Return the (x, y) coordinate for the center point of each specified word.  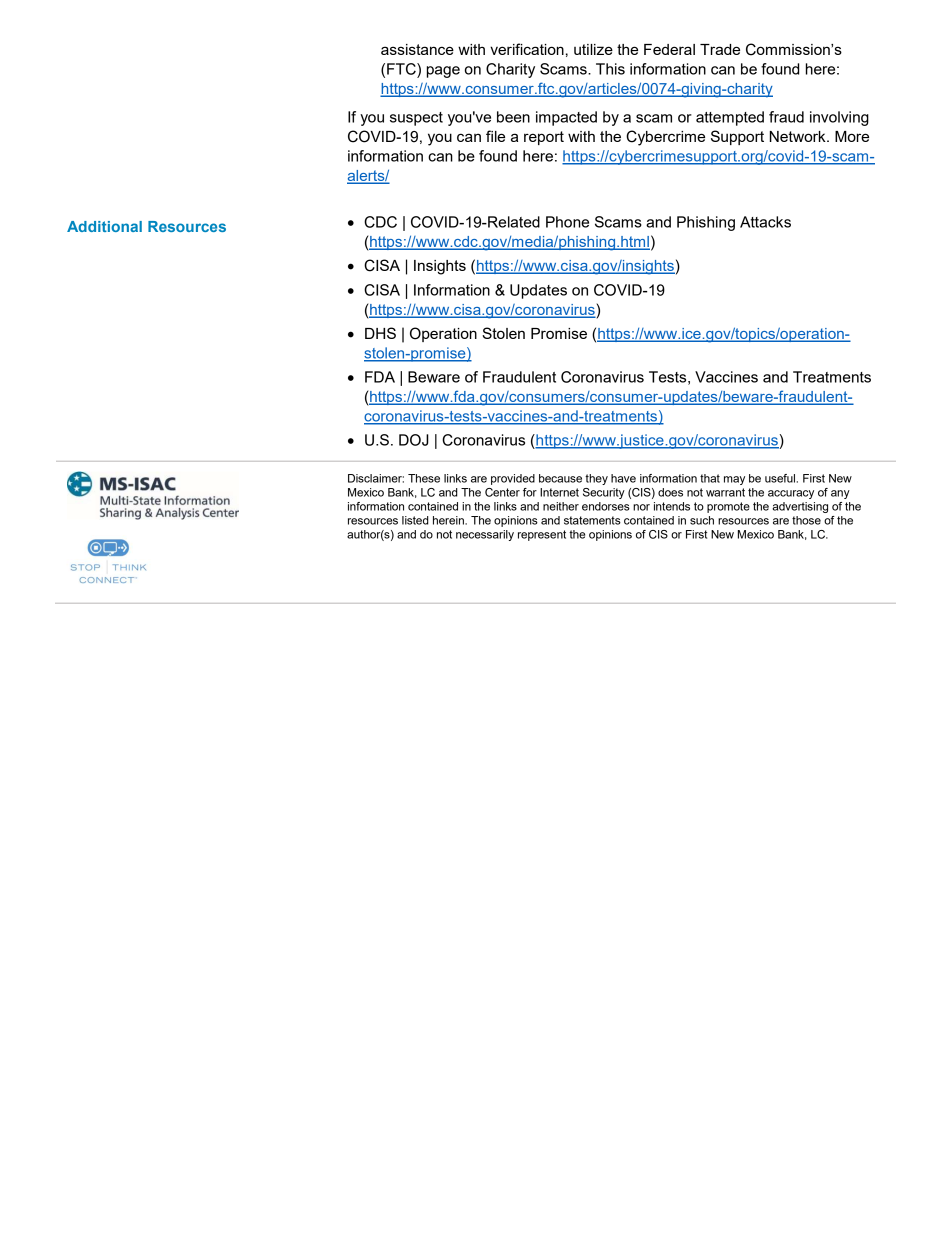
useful (781, 478)
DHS (380, 333)
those (806, 520)
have (623, 478)
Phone (567, 222)
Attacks (765, 222)
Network (799, 136)
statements (592, 520)
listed (415, 520)
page (443, 72)
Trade (720, 49)
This (610, 69)
